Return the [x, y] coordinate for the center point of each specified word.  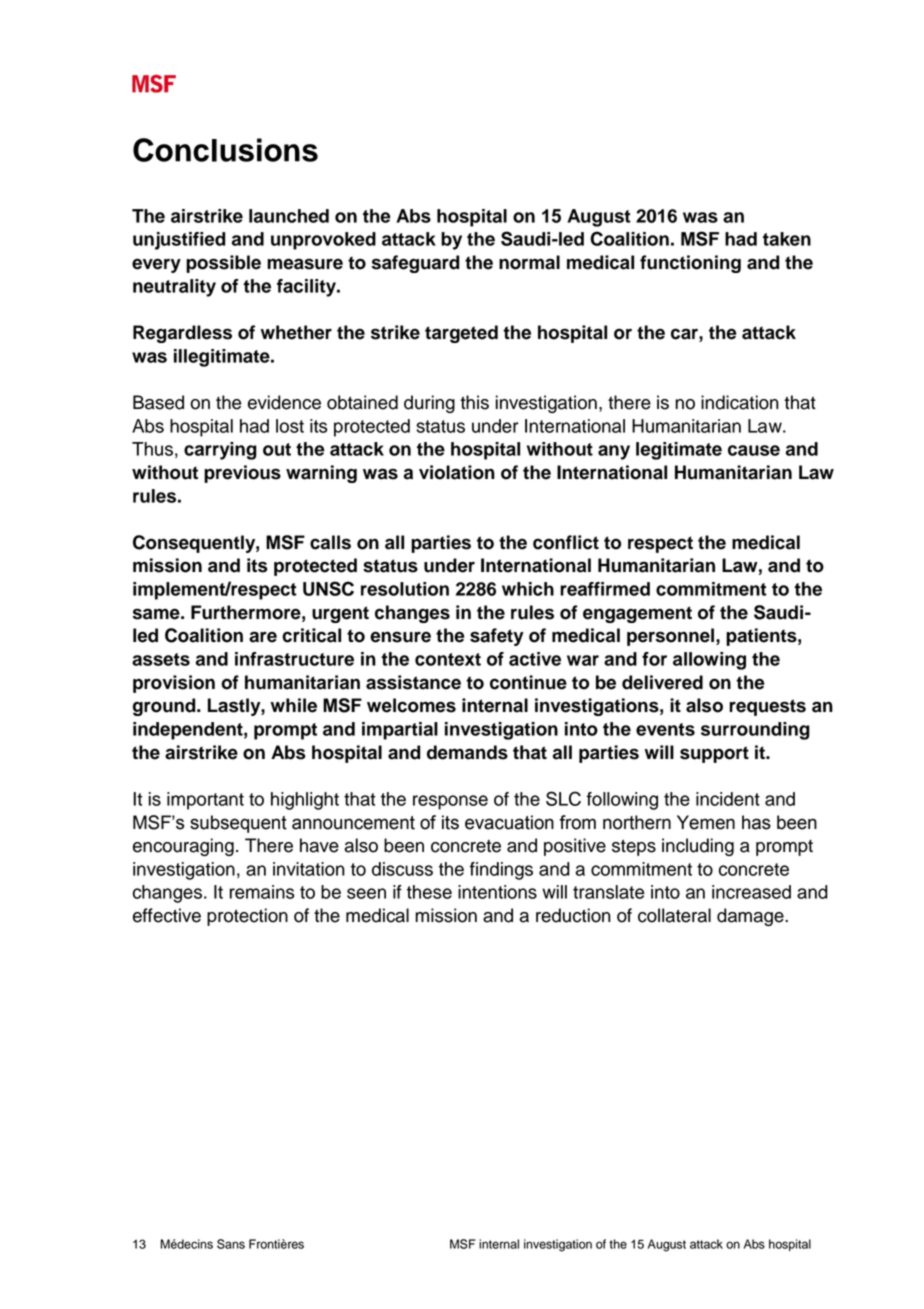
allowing [709, 661]
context [448, 659]
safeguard [415, 264]
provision [174, 684]
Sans [231, 1244]
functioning [690, 264]
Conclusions [225, 150]
